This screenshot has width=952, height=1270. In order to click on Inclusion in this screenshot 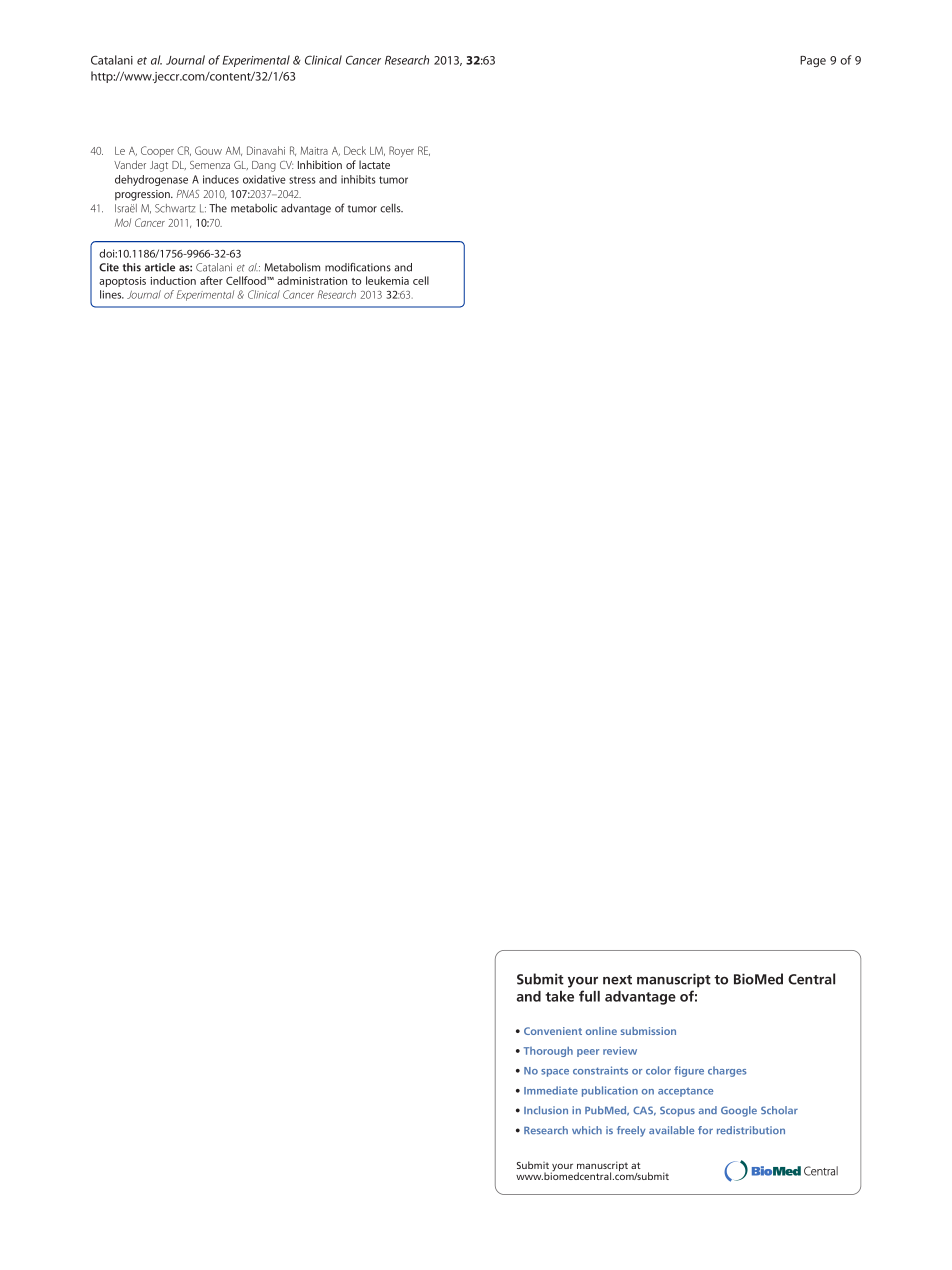, I will do `click(546, 1110)`.
